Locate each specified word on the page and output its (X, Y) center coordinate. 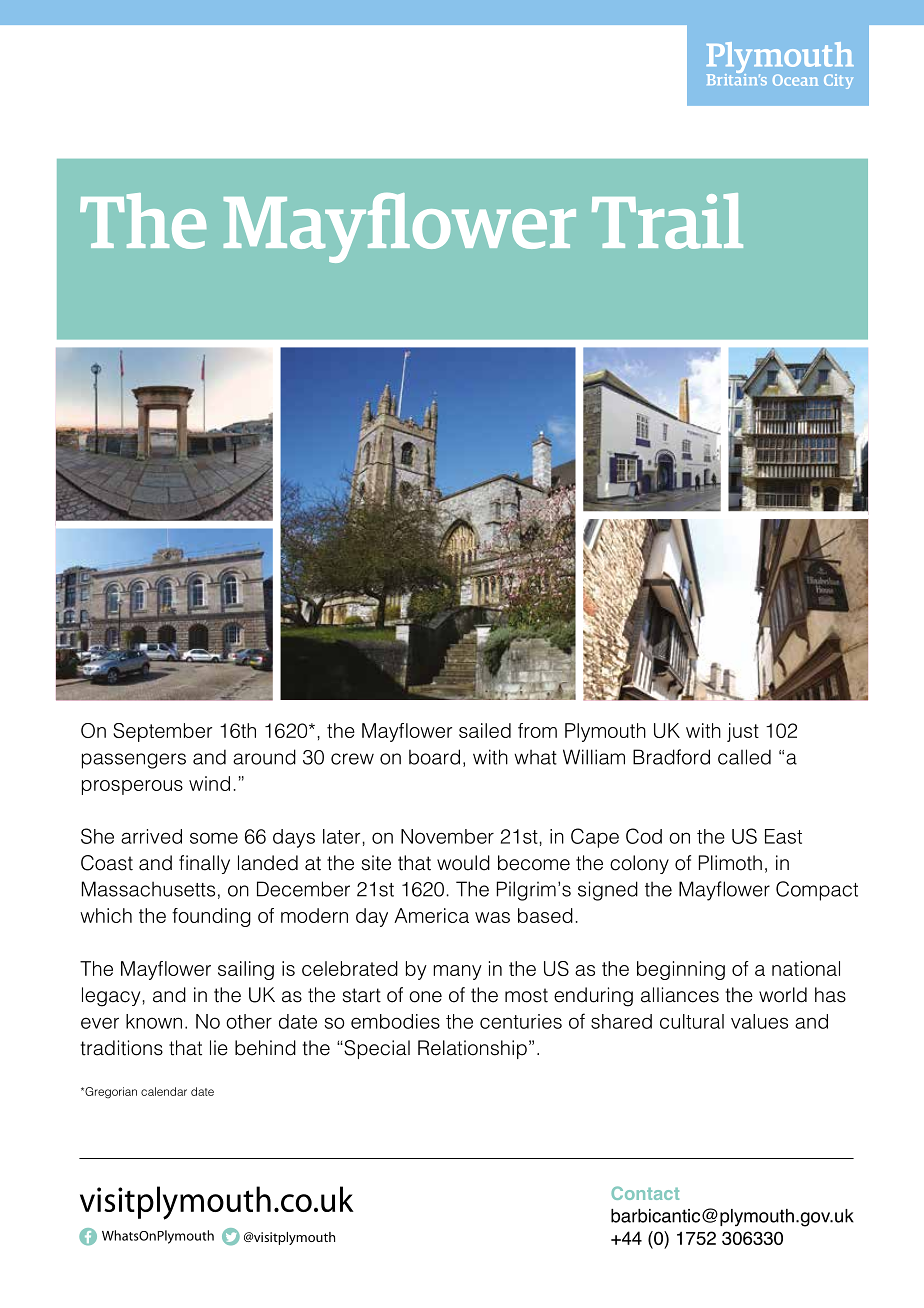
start (362, 995)
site (376, 863)
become (534, 863)
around (264, 757)
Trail (667, 221)
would (463, 863)
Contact (645, 1193)
